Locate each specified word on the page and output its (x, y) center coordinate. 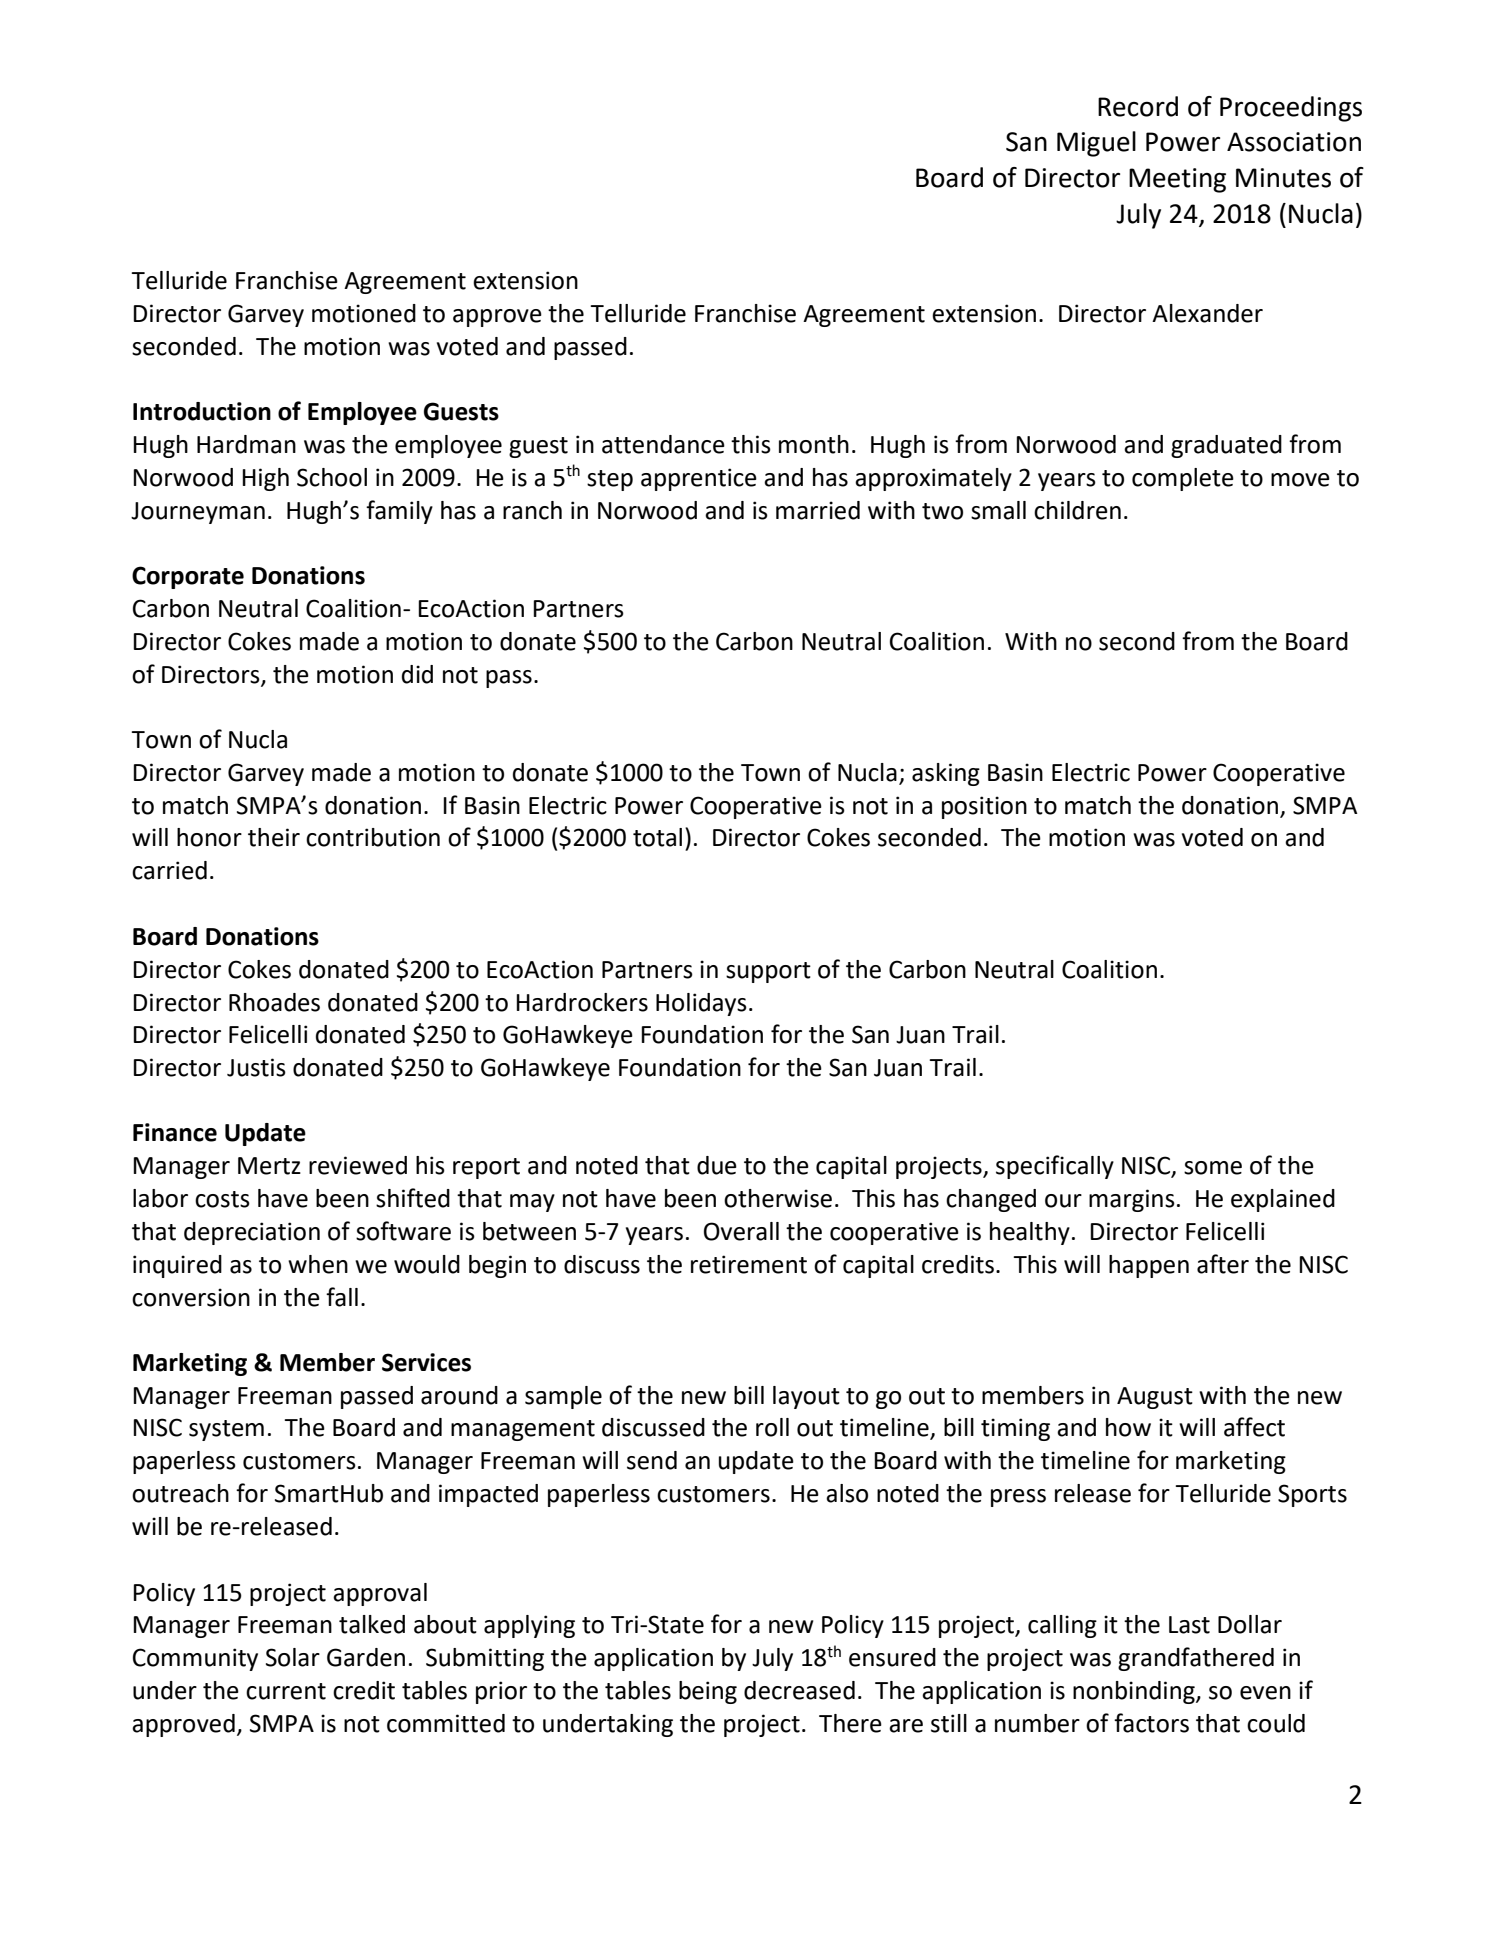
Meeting (1177, 180)
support (768, 972)
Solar (293, 1657)
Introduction (202, 411)
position (984, 807)
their (274, 837)
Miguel (1096, 144)
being (708, 1692)
